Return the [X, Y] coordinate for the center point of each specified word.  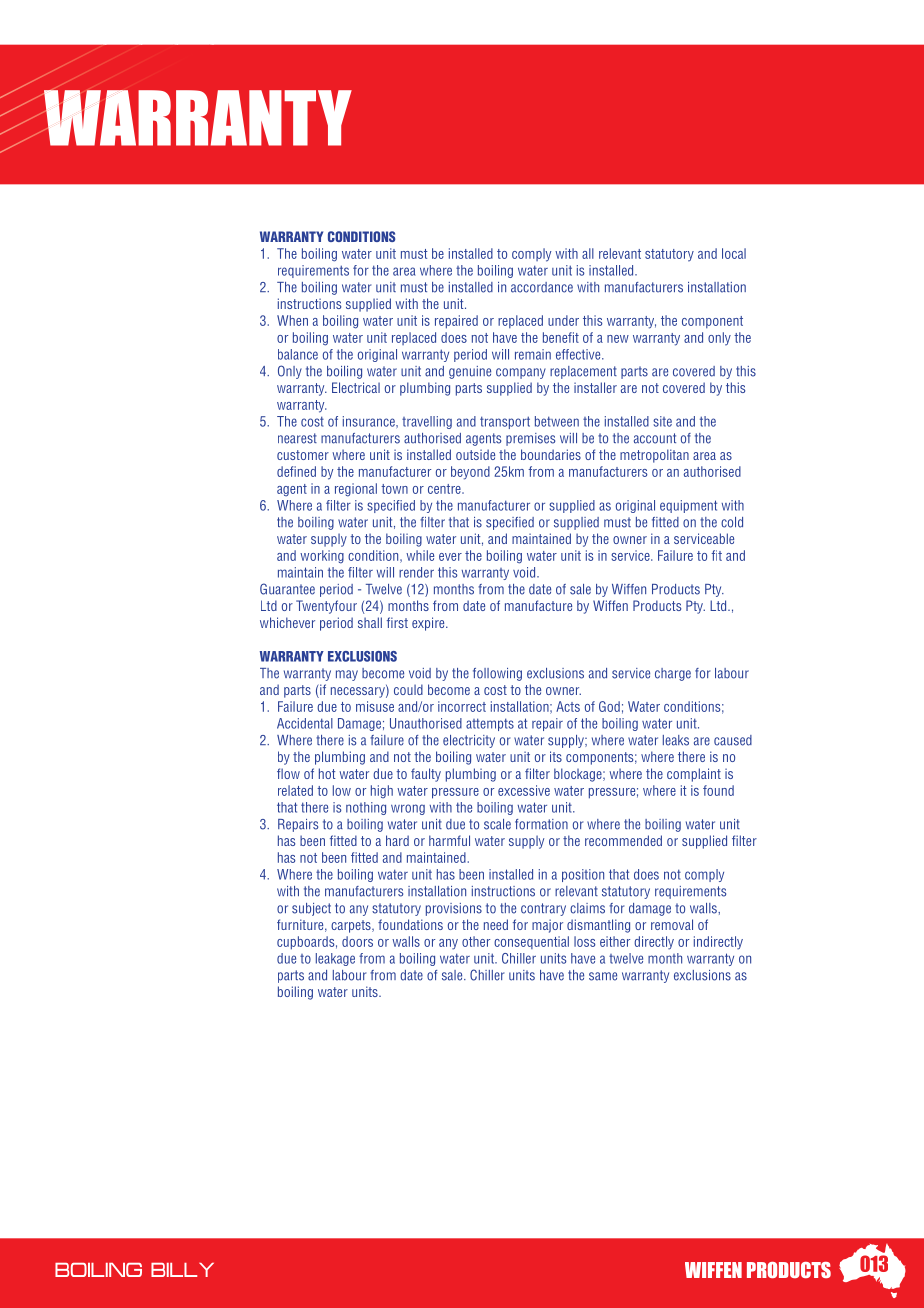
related [295, 790]
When [292, 320]
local [734, 253]
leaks [676, 740]
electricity [469, 741]
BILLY [182, 1270]
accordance [542, 287]
